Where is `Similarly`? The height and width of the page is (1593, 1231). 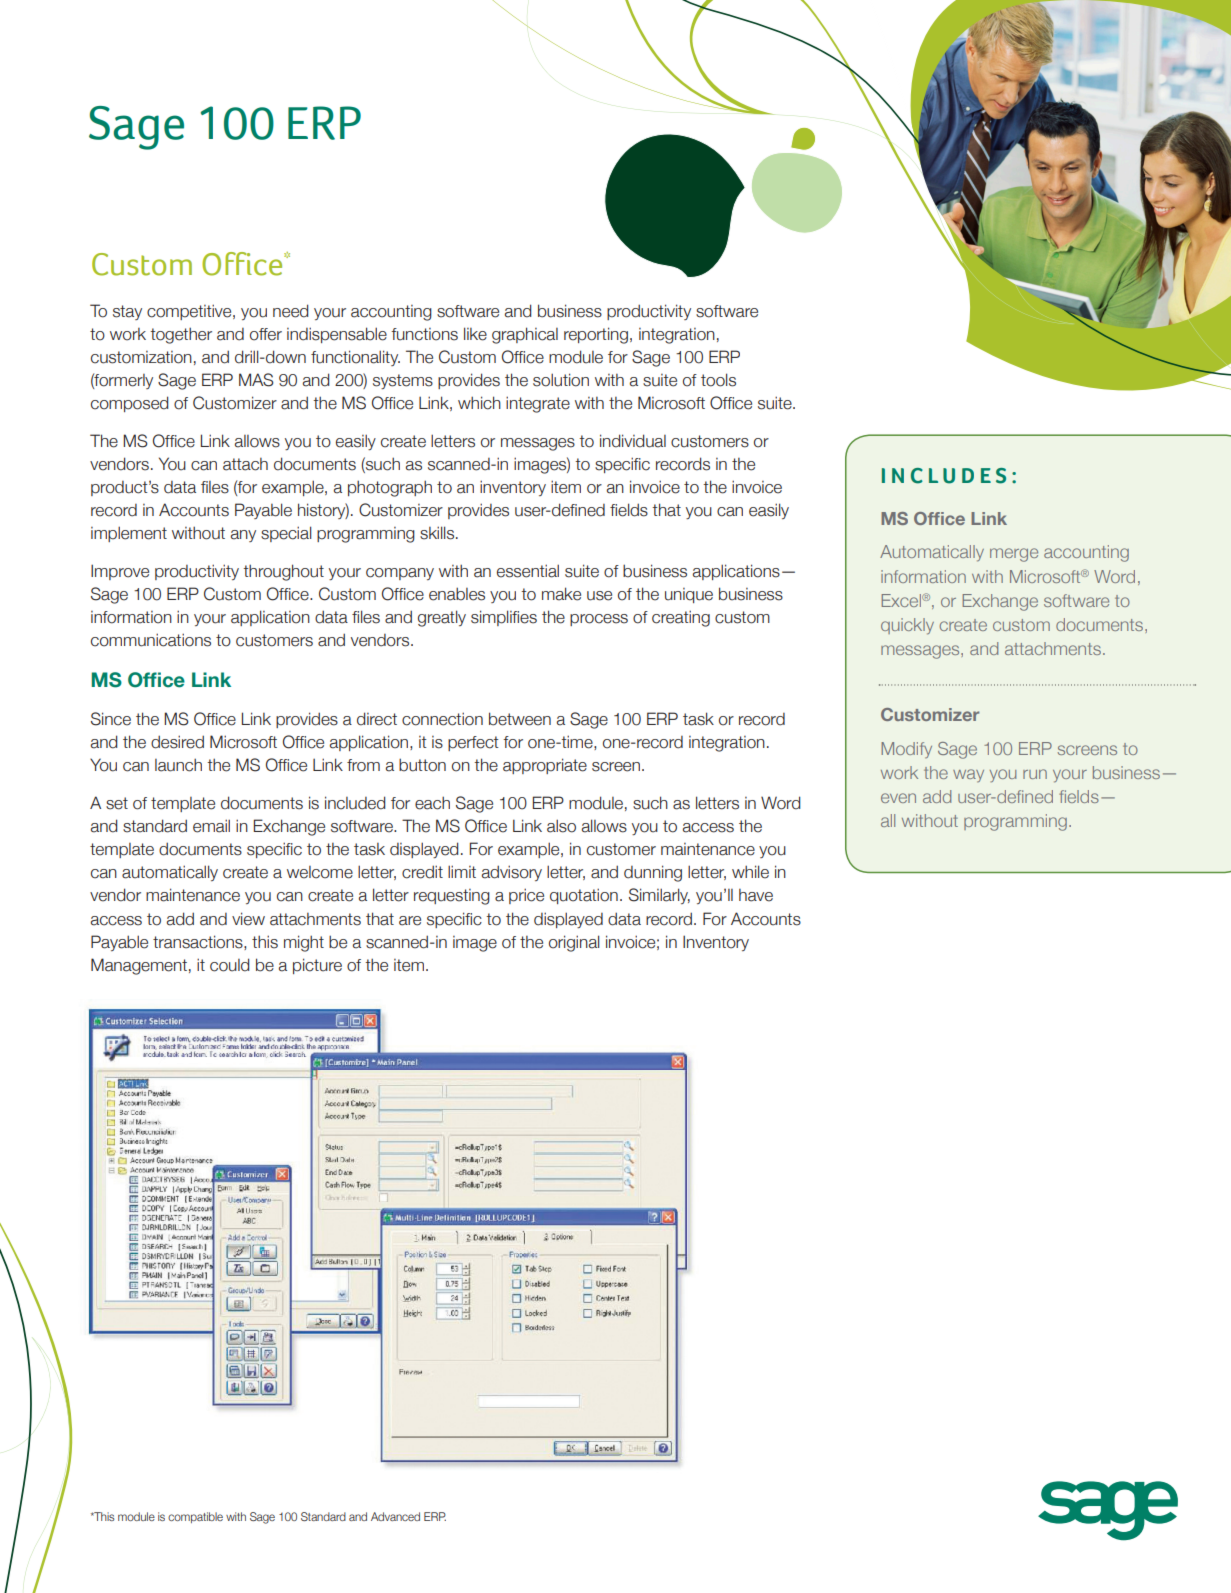
Similarly is located at coordinates (659, 896).
